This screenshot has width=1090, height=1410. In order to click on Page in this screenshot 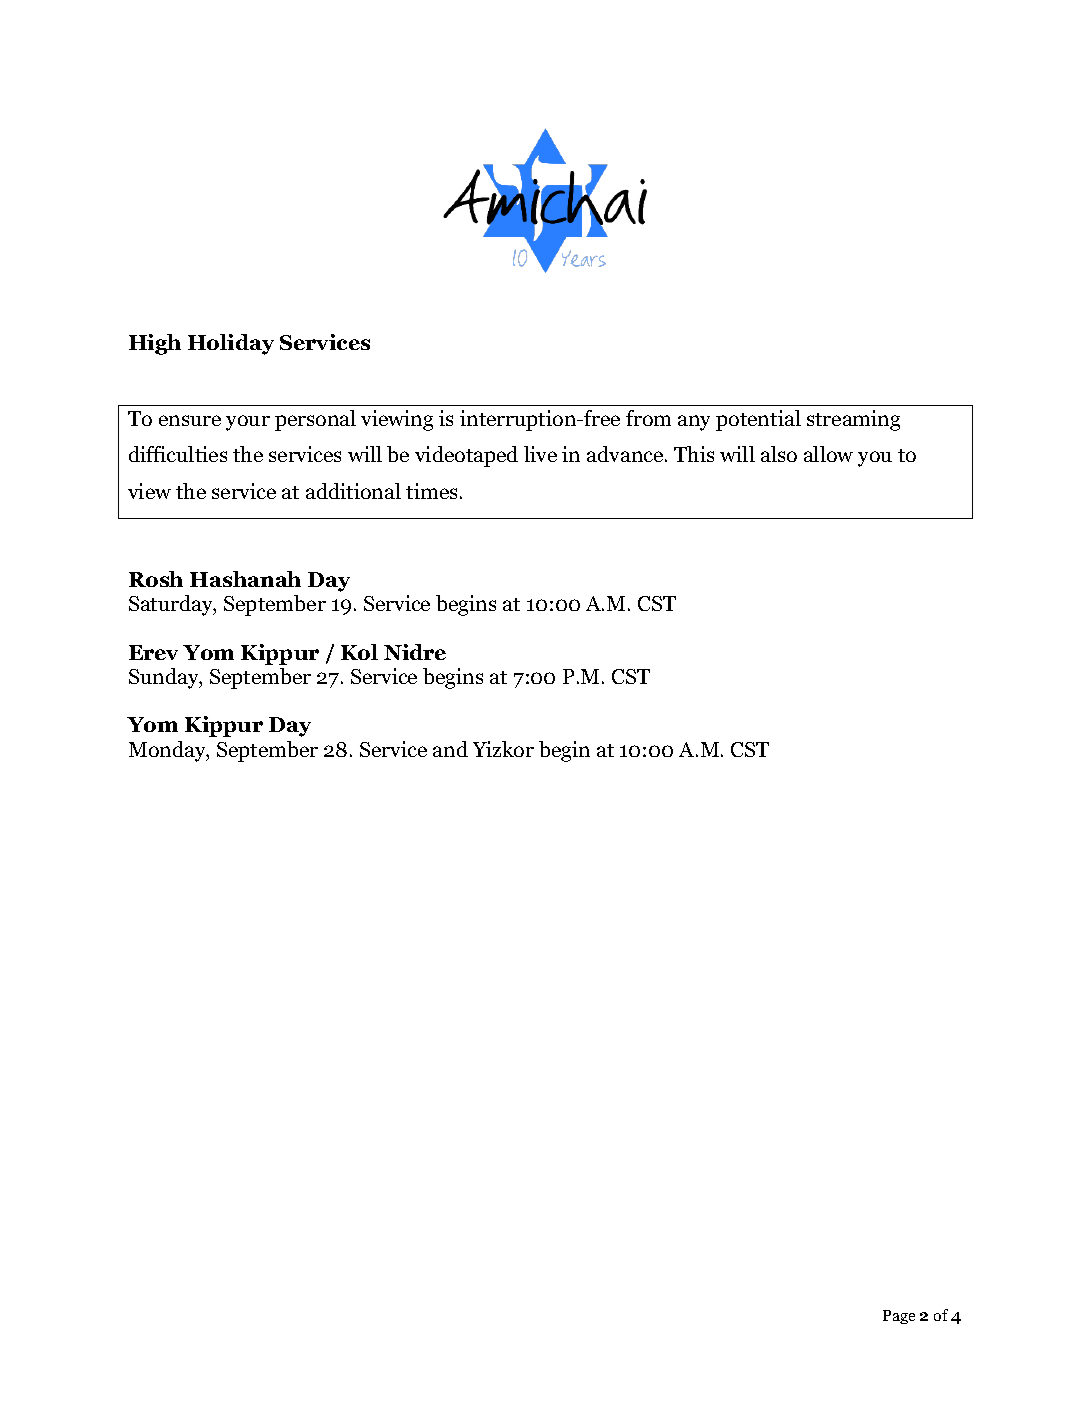, I will do `click(899, 1317)`.
